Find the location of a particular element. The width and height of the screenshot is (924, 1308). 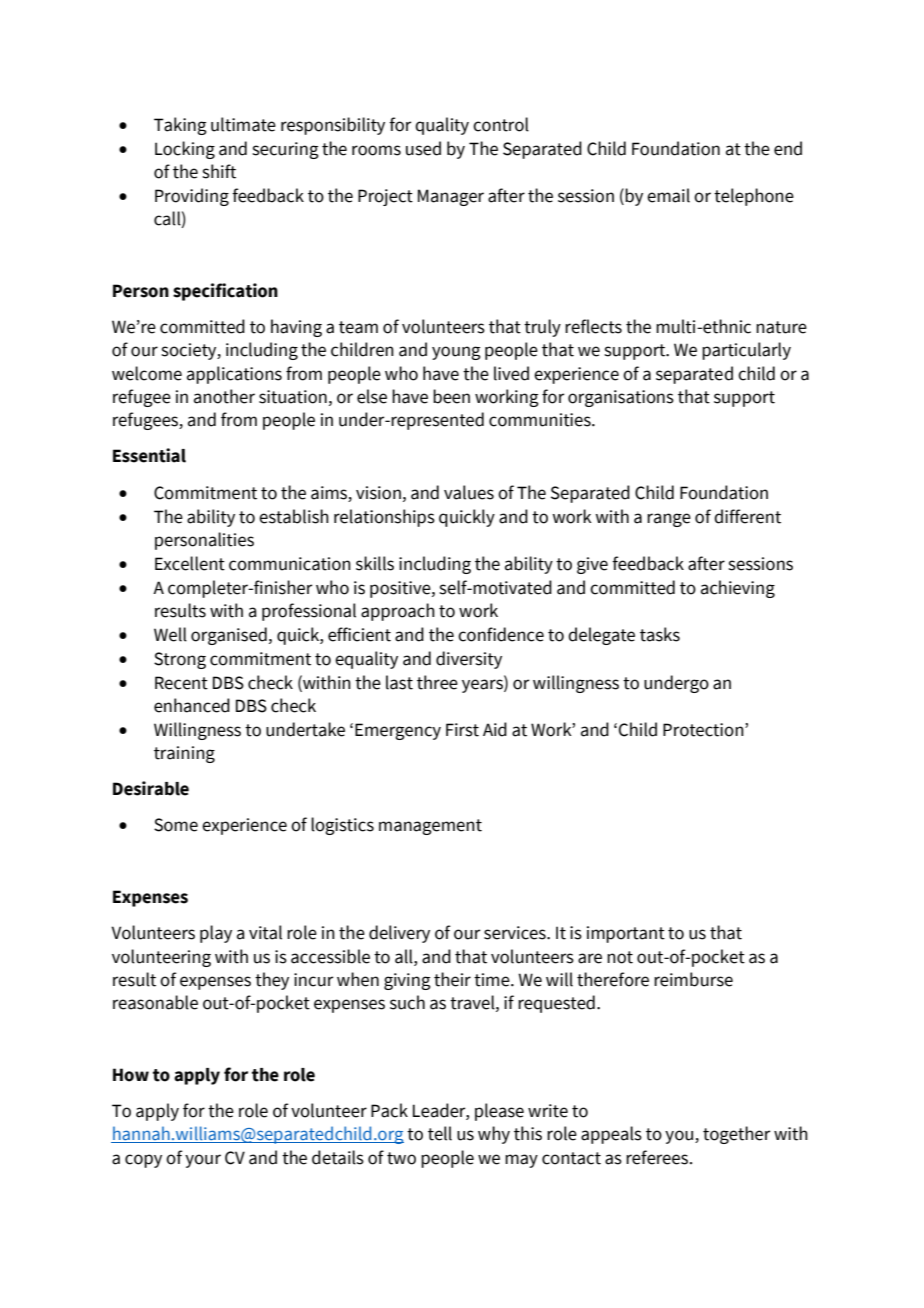

services is located at coordinates (516, 933).
